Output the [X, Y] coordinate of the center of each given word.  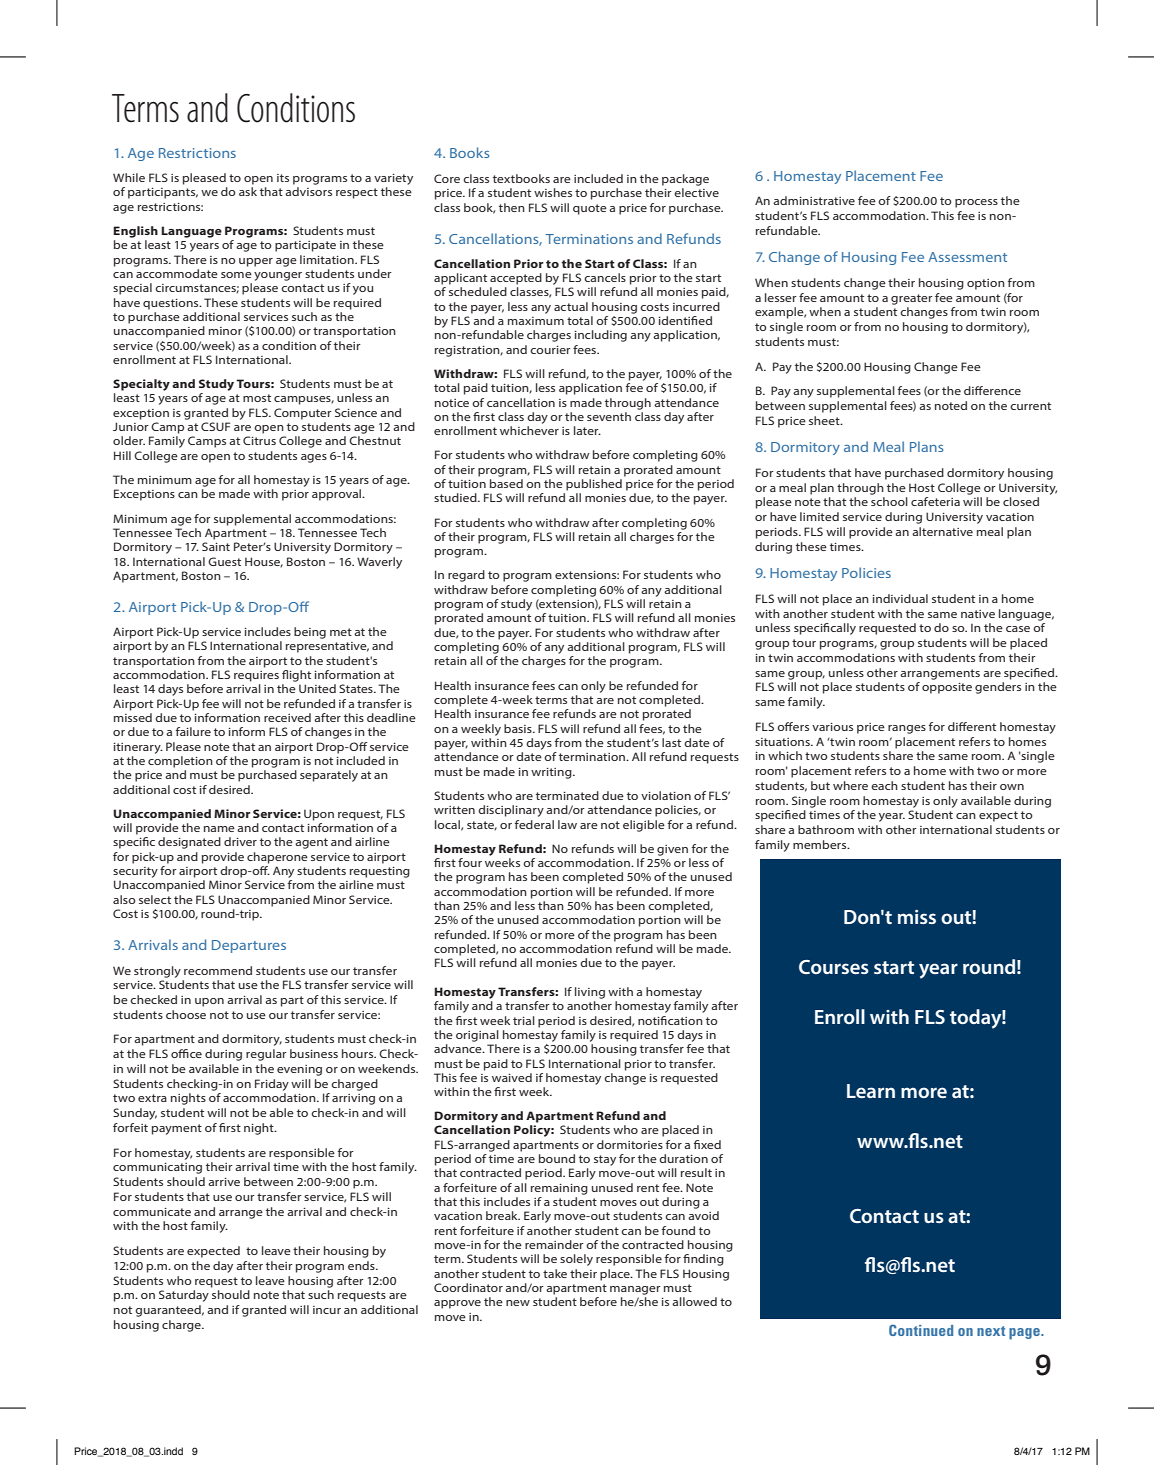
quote [590, 209]
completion [180, 762]
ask [248, 191]
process [976, 203]
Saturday [184, 1296]
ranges [907, 729]
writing [552, 773]
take [555, 1273]
